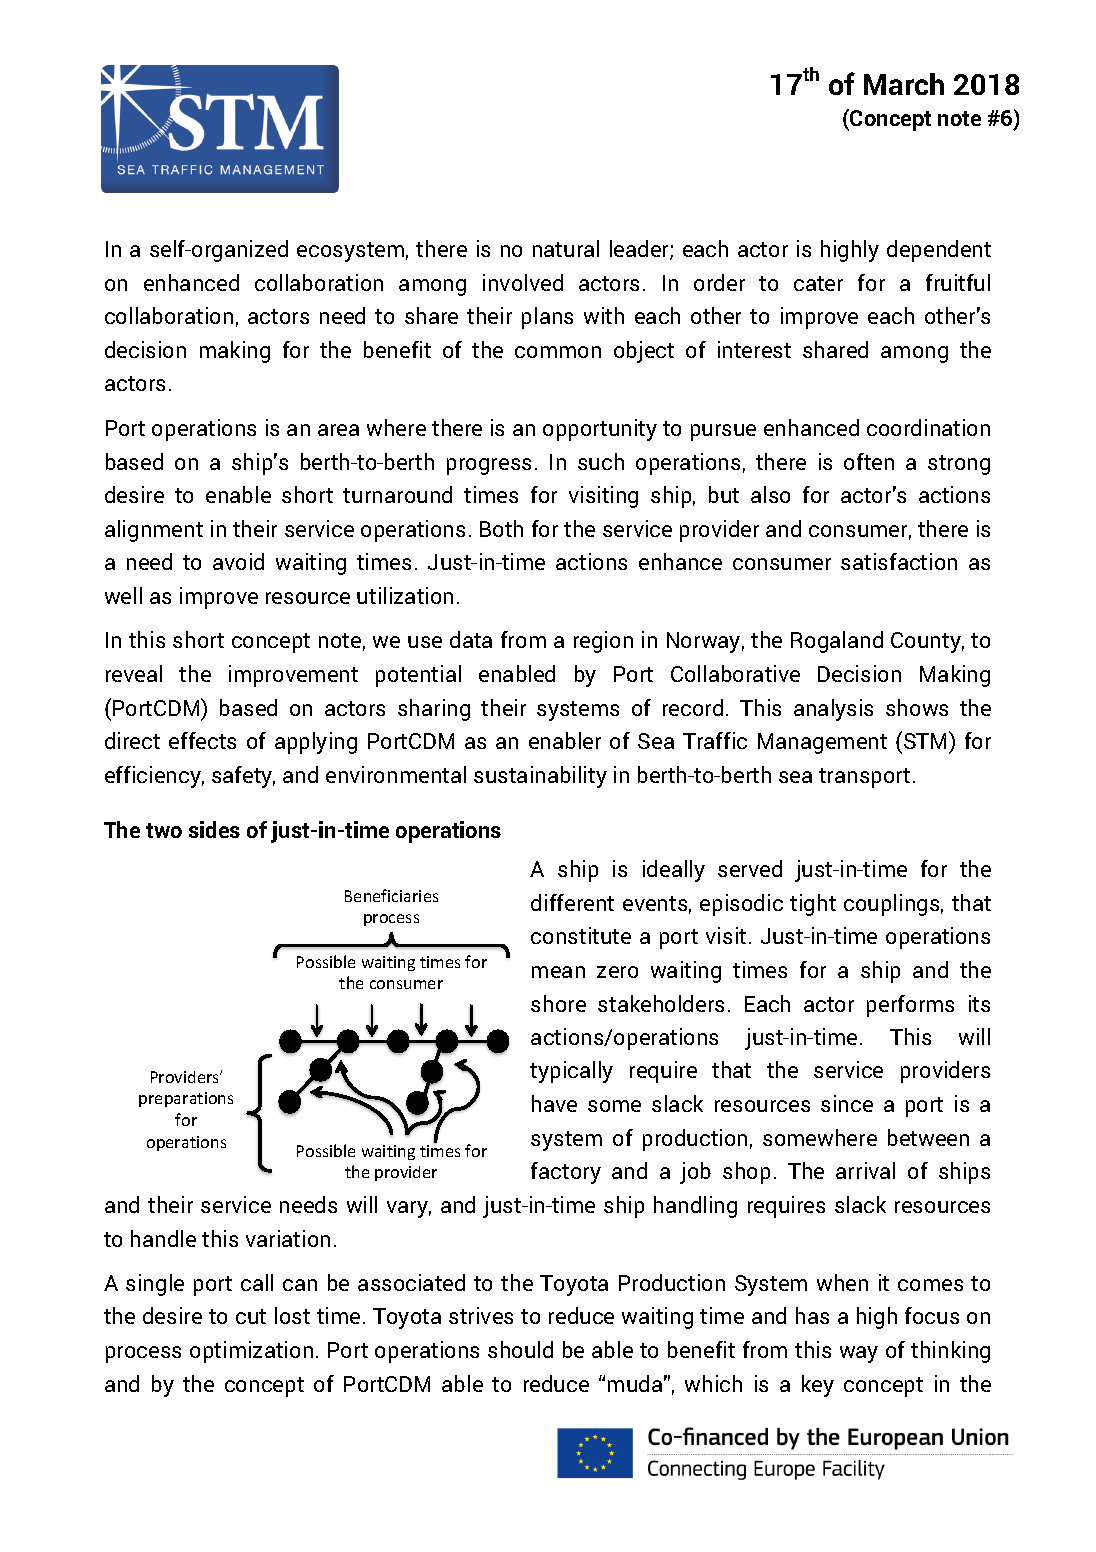  I want to click on constitute, so click(581, 935).
